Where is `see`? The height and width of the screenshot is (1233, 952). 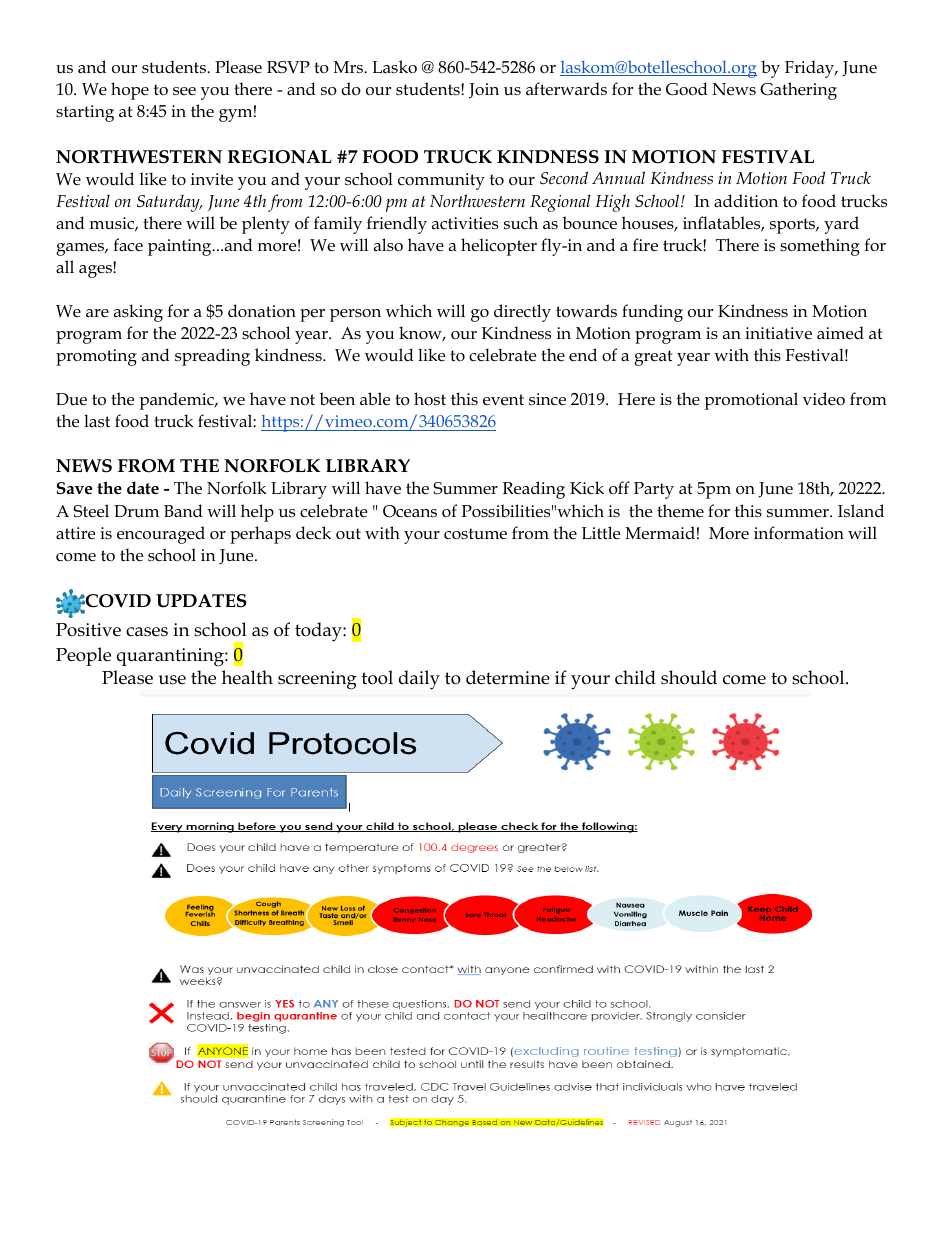
see is located at coordinates (184, 91).
